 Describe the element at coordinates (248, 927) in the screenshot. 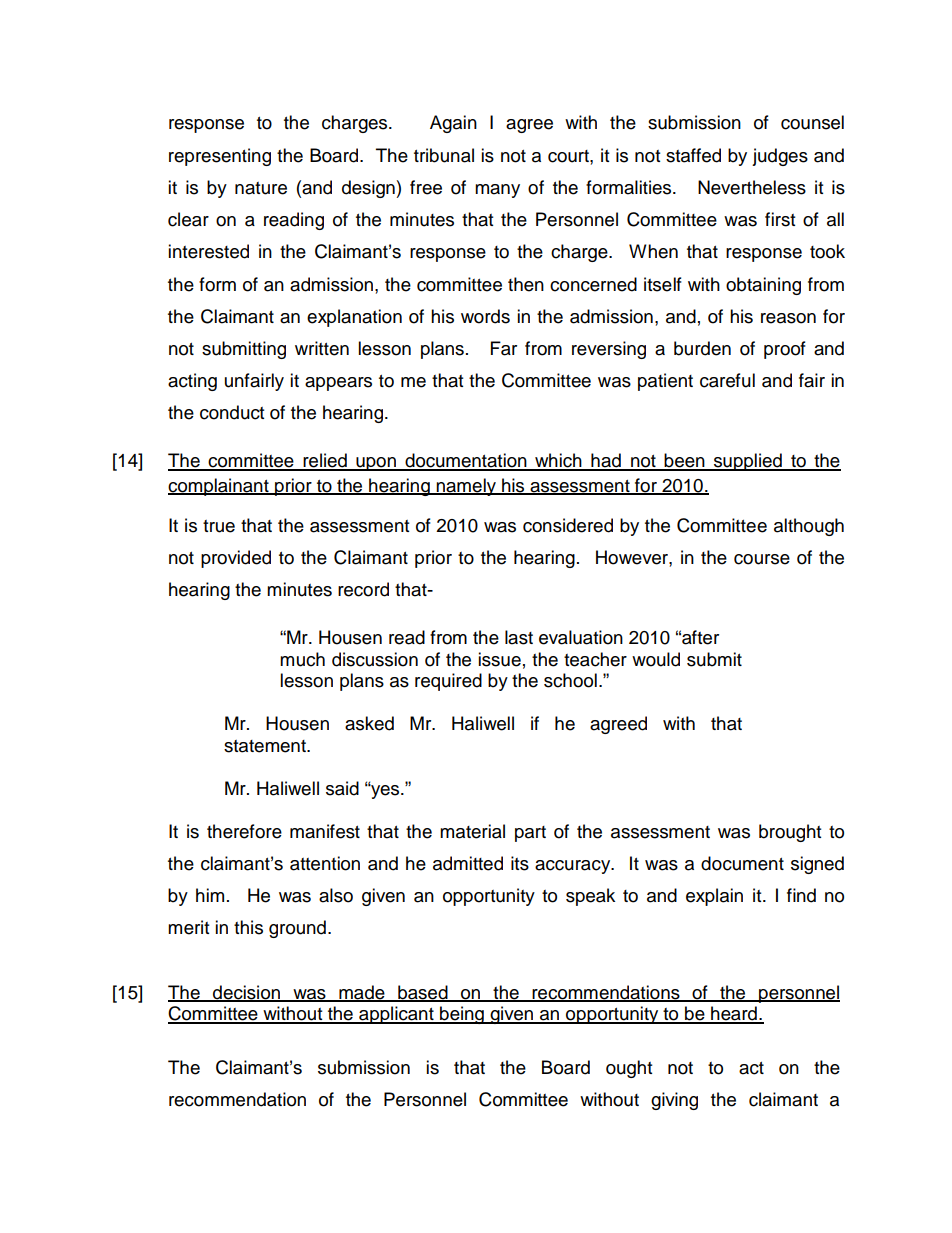

I see `this` at that location.
